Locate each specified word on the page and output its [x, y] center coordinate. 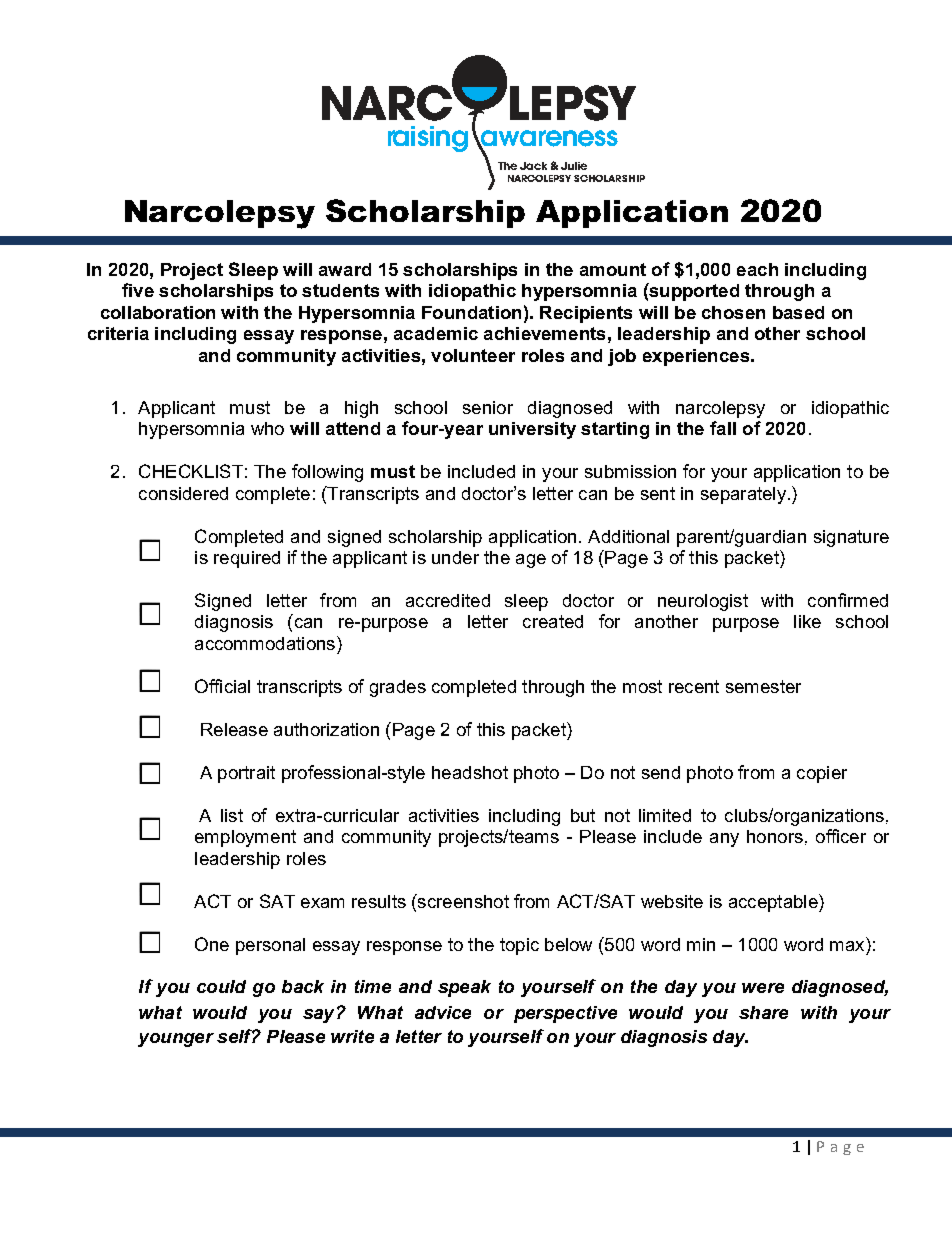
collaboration [158, 312]
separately [743, 495]
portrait [246, 774]
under [455, 557]
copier [822, 774]
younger [176, 1040]
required [247, 559]
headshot [470, 772]
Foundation [471, 312]
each [757, 269]
